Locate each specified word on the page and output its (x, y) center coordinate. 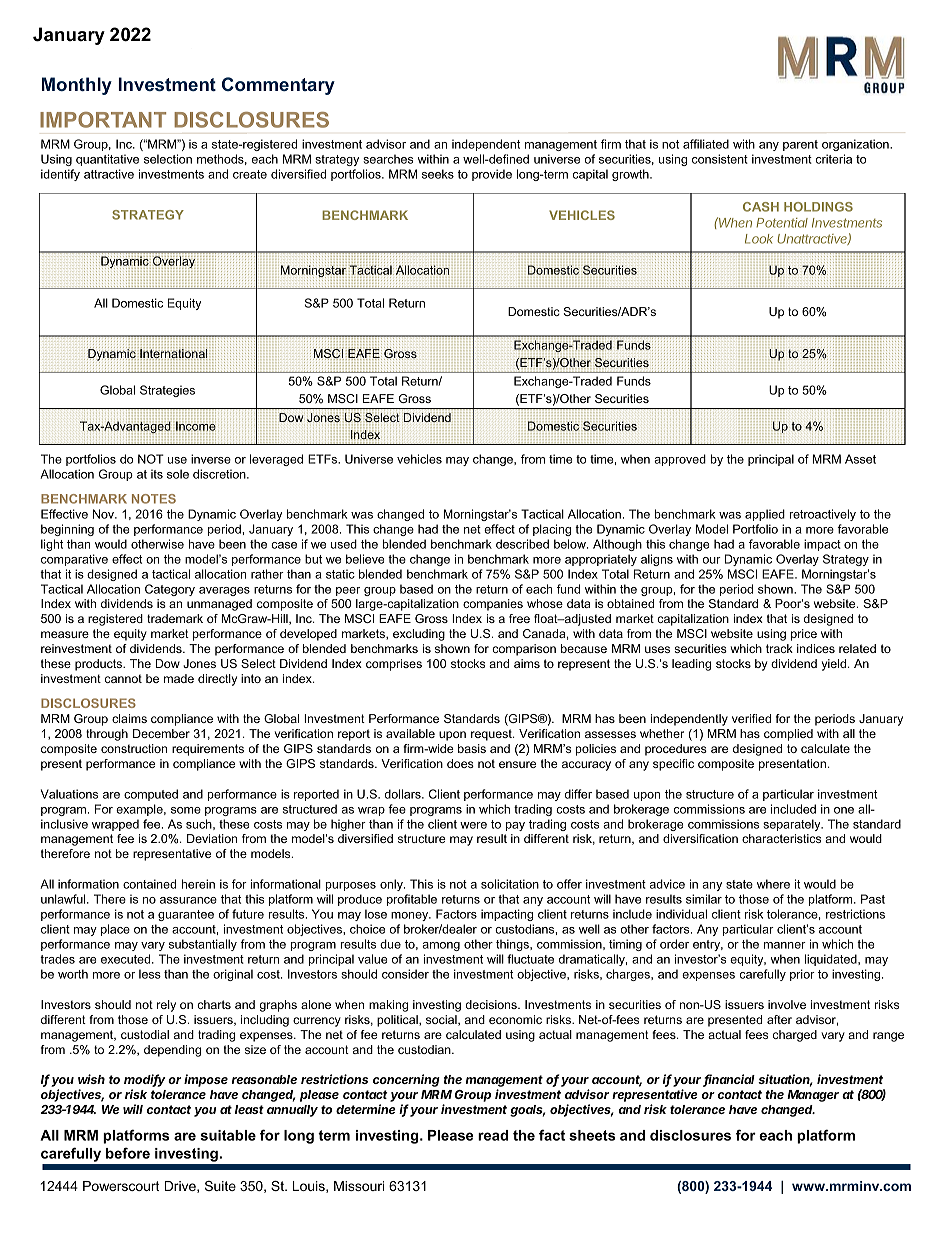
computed (151, 795)
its (157, 474)
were (473, 825)
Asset (860, 459)
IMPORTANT (103, 120)
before (128, 1153)
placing (552, 530)
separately (793, 825)
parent (800, 145)
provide (492, 175)
